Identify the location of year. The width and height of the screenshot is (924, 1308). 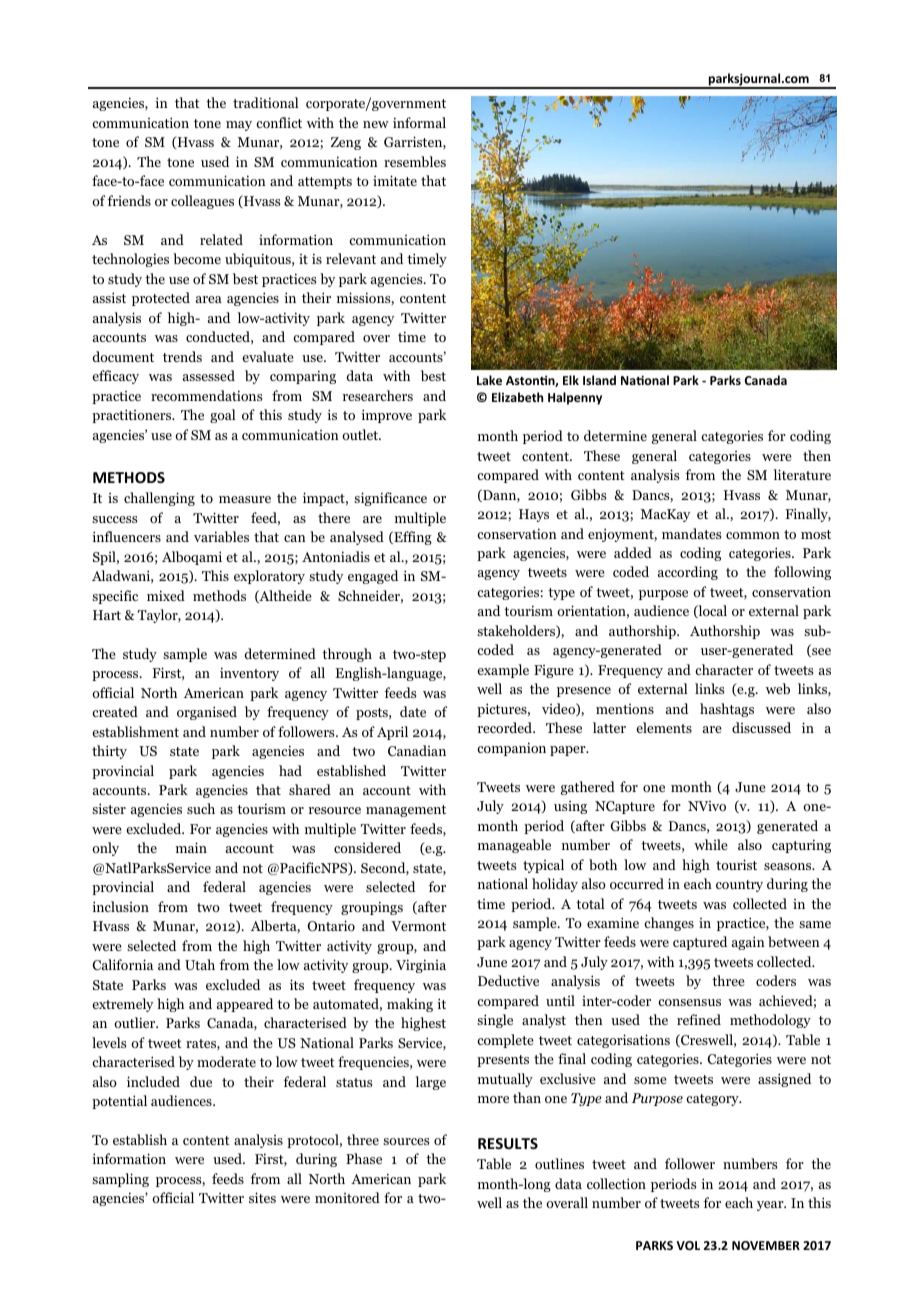
(771, 1206).
